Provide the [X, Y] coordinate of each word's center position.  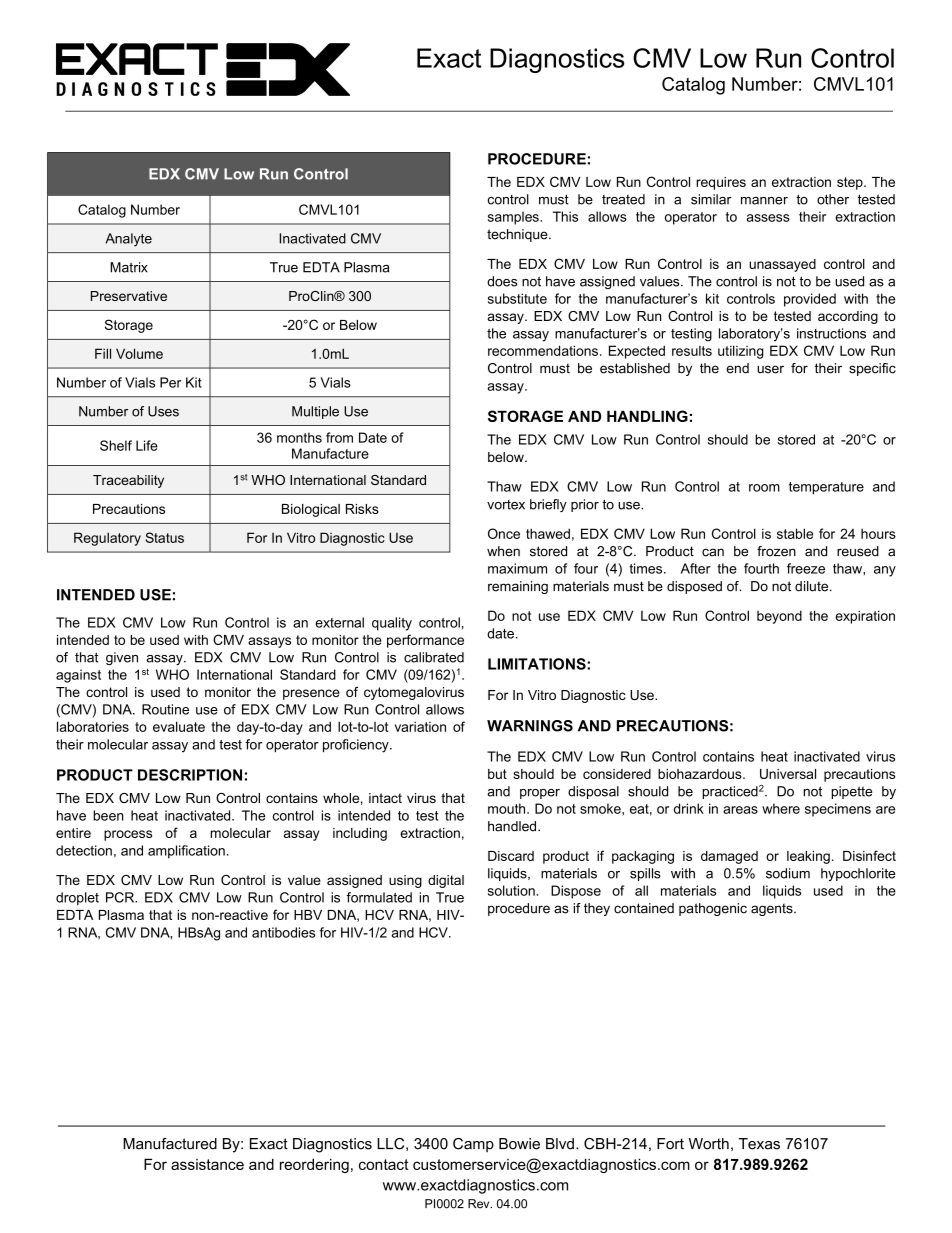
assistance [207, 1164]
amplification [186, 852]
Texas [759, 1144]
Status [165, 537]
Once [504, 533]
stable [795, 533]
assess [768, 218]
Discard [511, 856]
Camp [473, 1145]
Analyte [129, 240]
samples [514, 218]
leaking [808, 857]
